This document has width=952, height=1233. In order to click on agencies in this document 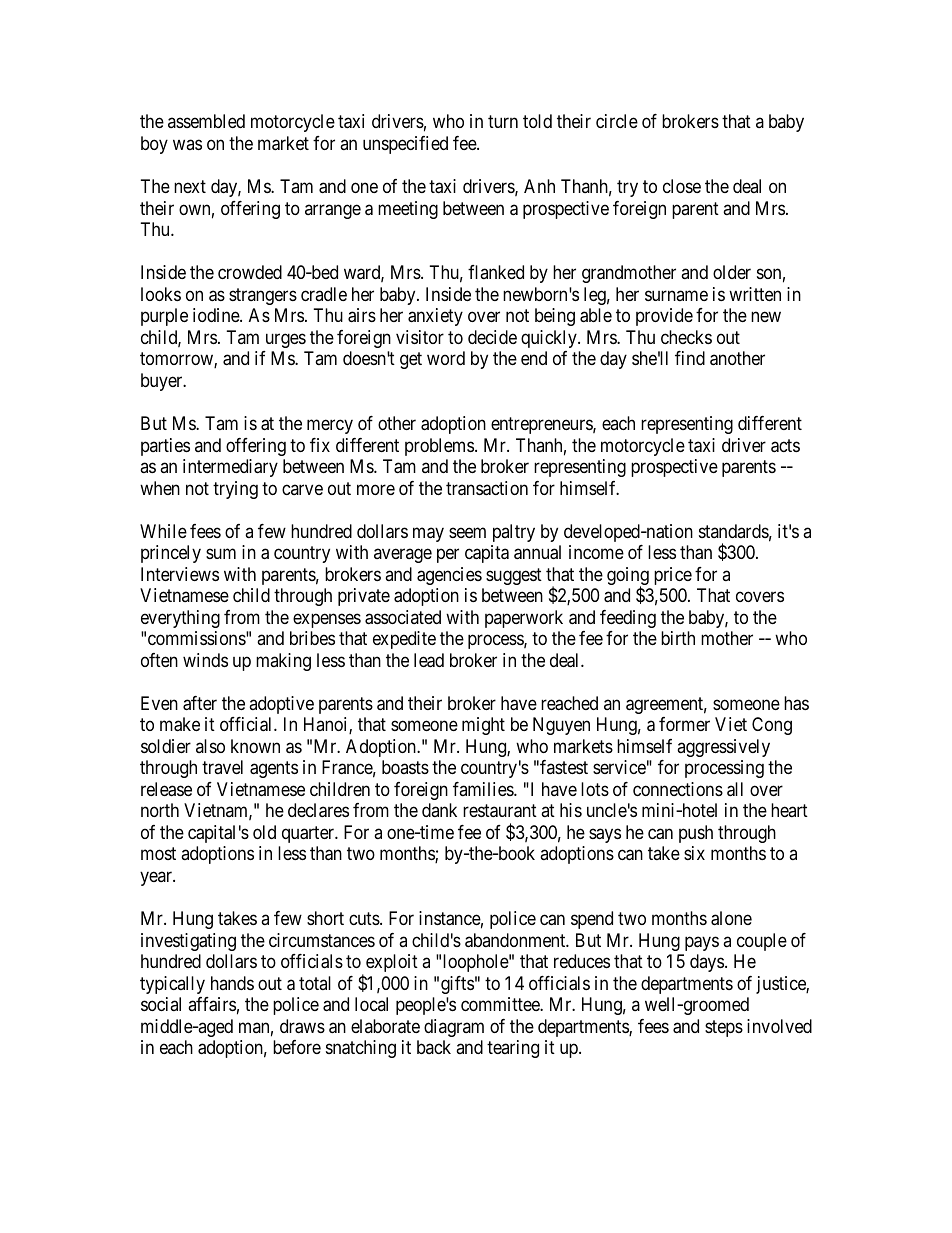, I will do `click(449, 576)`.
